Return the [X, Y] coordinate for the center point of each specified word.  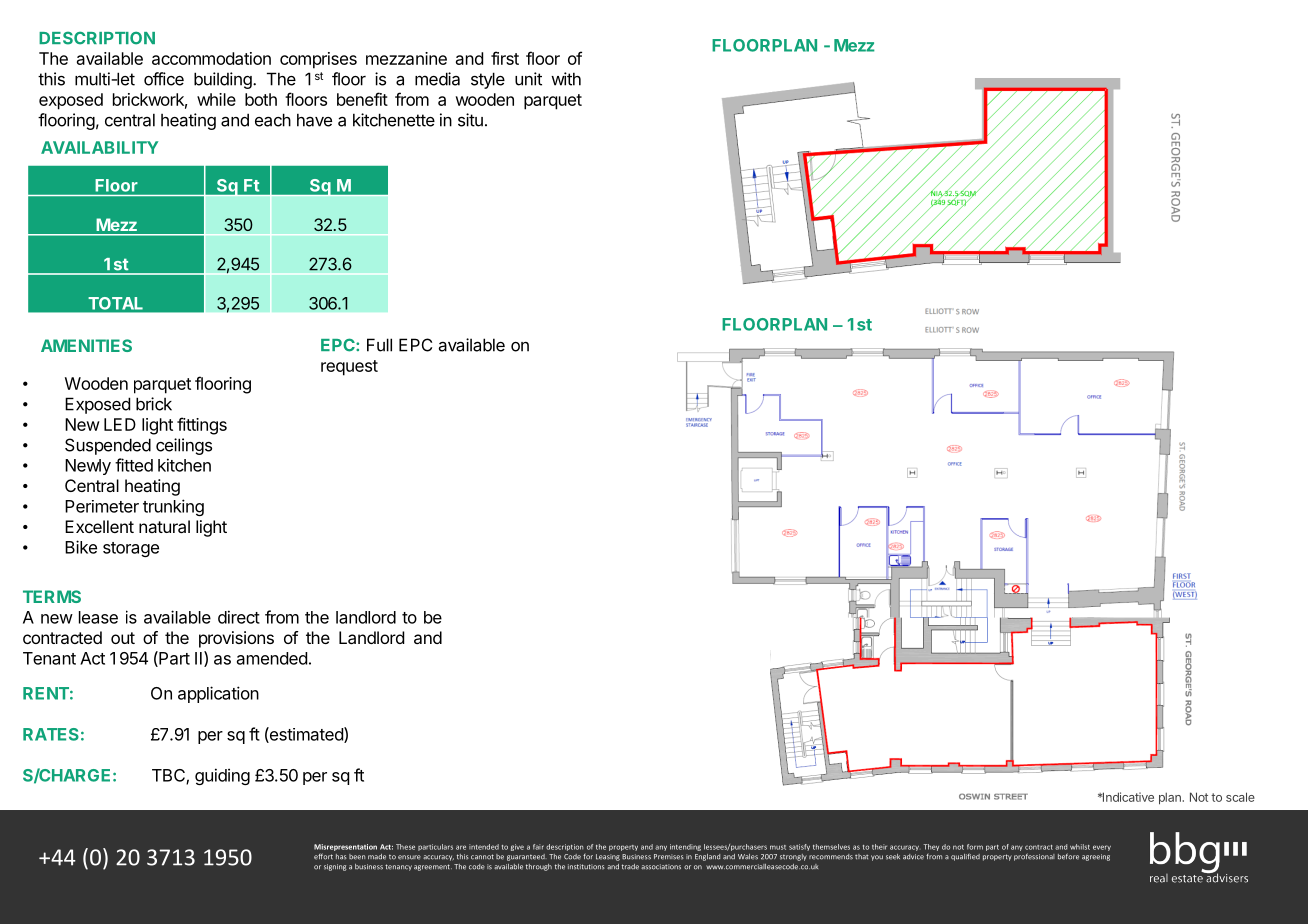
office [164, 79]
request [349, 368]
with [566, 79]
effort [323, 856]
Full [379, 345]
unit [528, 79]
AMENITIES [86, 345]
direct [239, 617]
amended [272, 658]
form [975, 847]
